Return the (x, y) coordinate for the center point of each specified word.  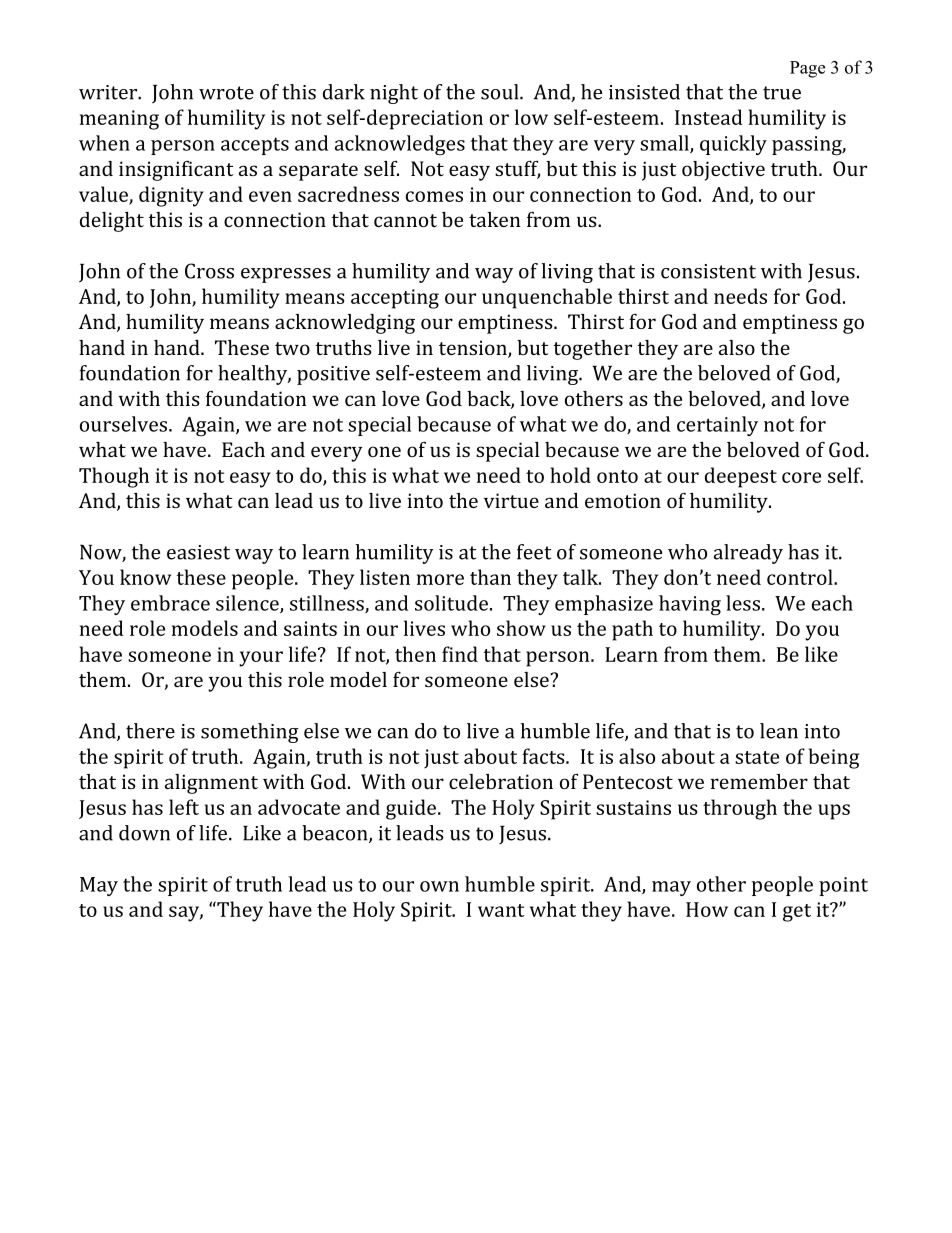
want (501, 910)
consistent (708, 271)
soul (501, 92)
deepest (741, 477)
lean (779, 731)
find (460, 654)
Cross (209, 271)
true (782, 93)
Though (114, 477)
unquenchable (547, 298)
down (144, 833)
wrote (226, 93)
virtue (511, 500)
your (261, 659)
